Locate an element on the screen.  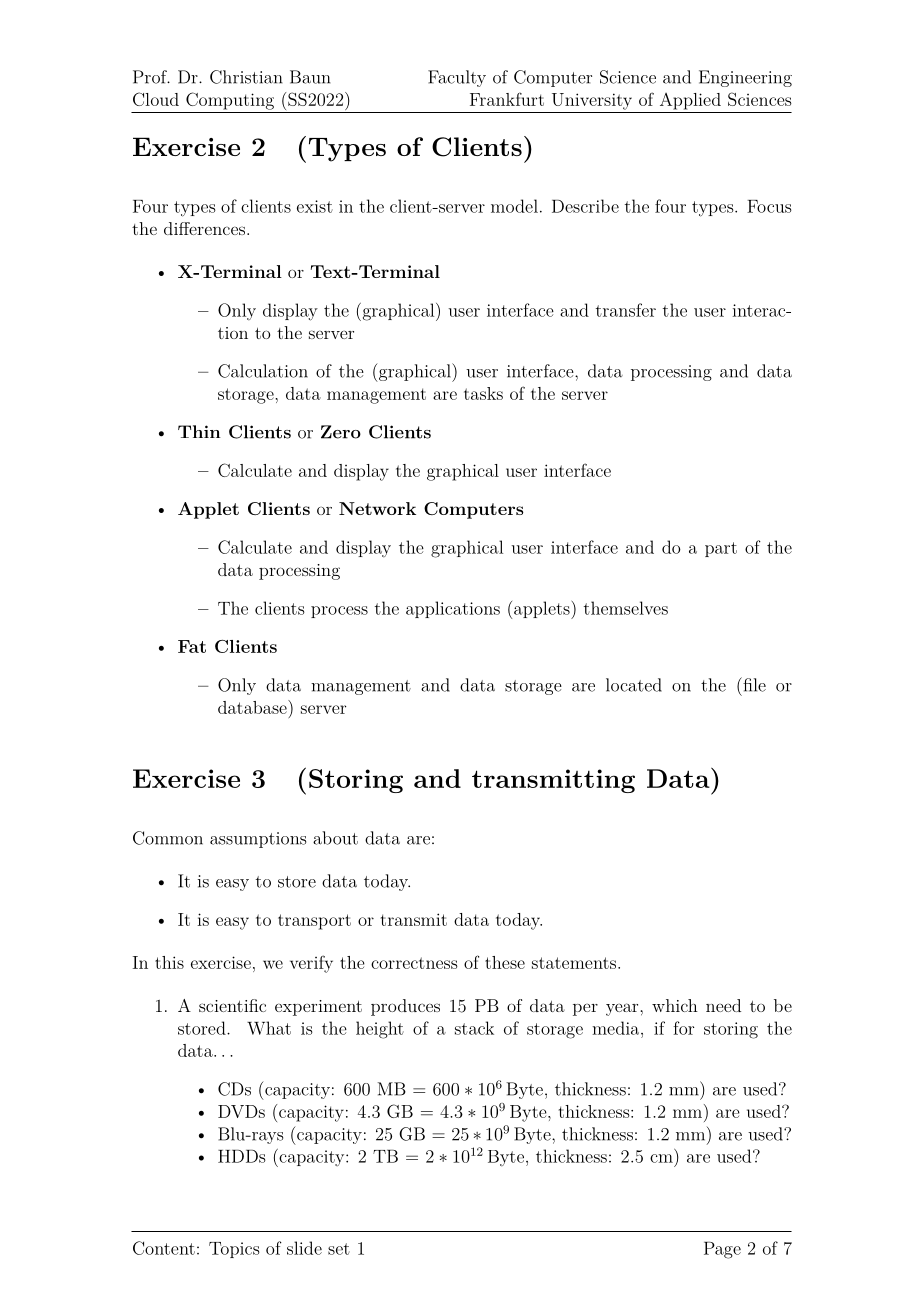
which is located at coordinates (675, 1005).
